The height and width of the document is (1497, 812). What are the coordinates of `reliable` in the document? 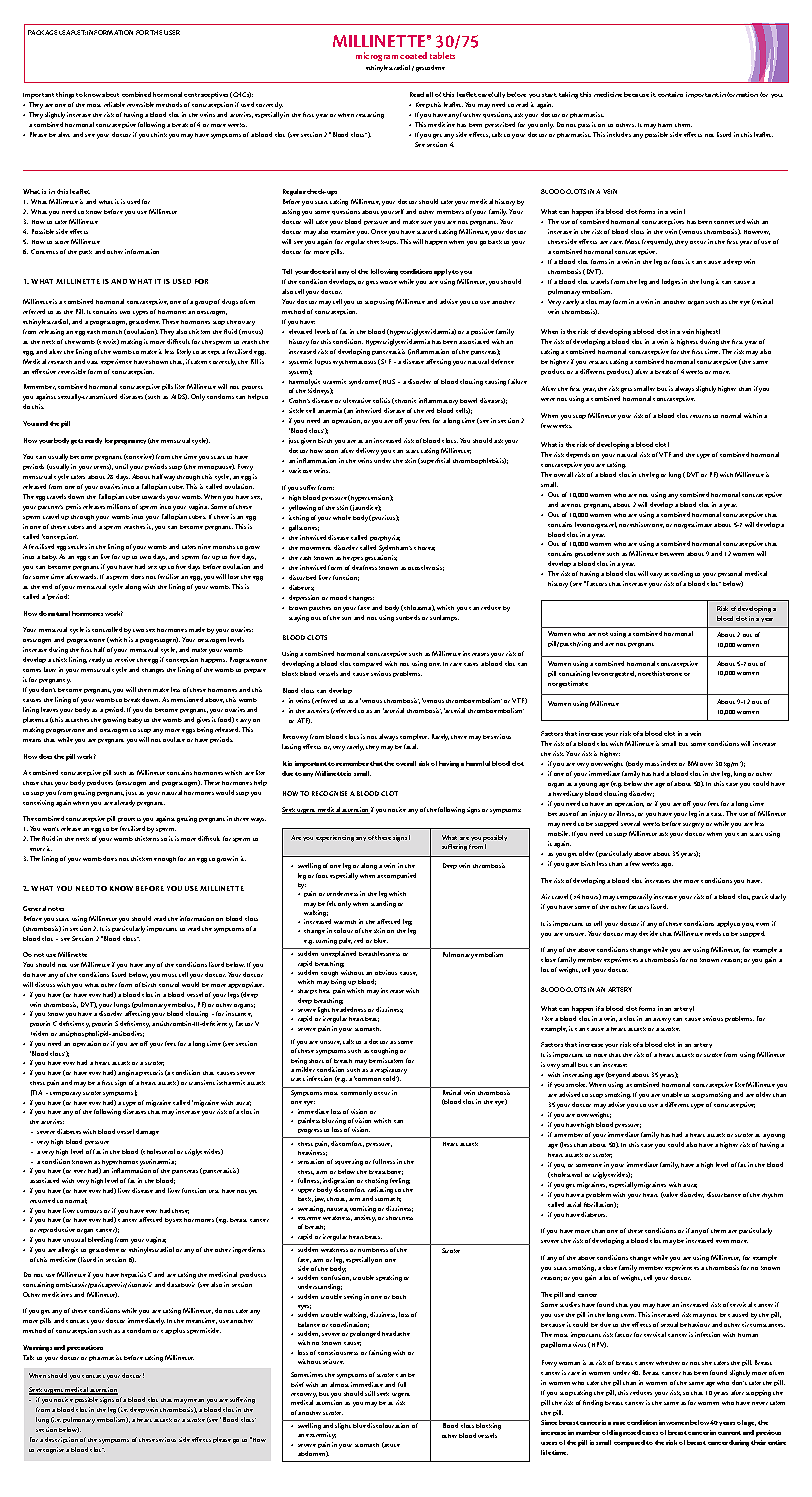 It's located at (114, 104).
